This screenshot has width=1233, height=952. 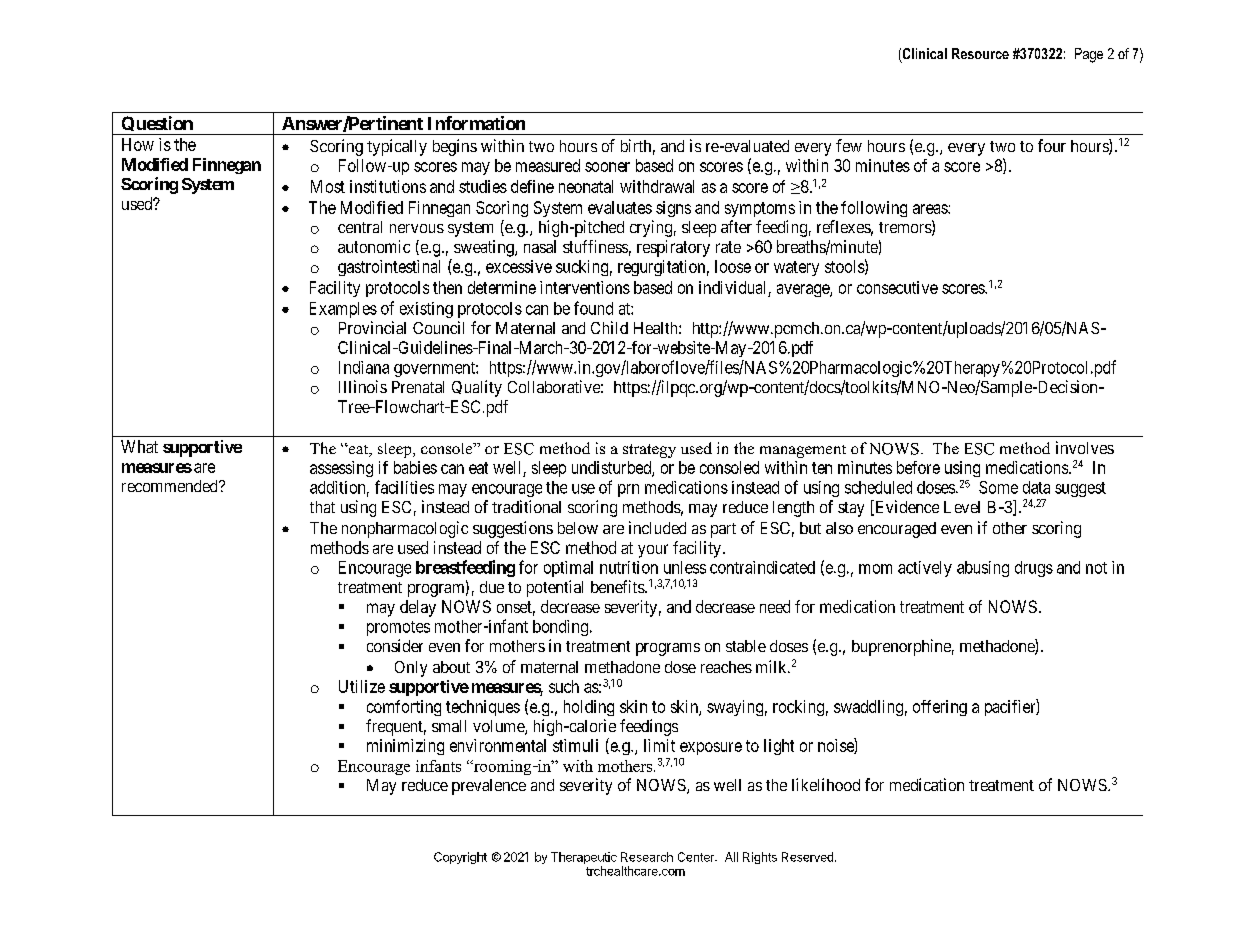 What do you see at coordinates (157, 125) in the screenshot?
I see `Question` at bounding box center [157, 125].
